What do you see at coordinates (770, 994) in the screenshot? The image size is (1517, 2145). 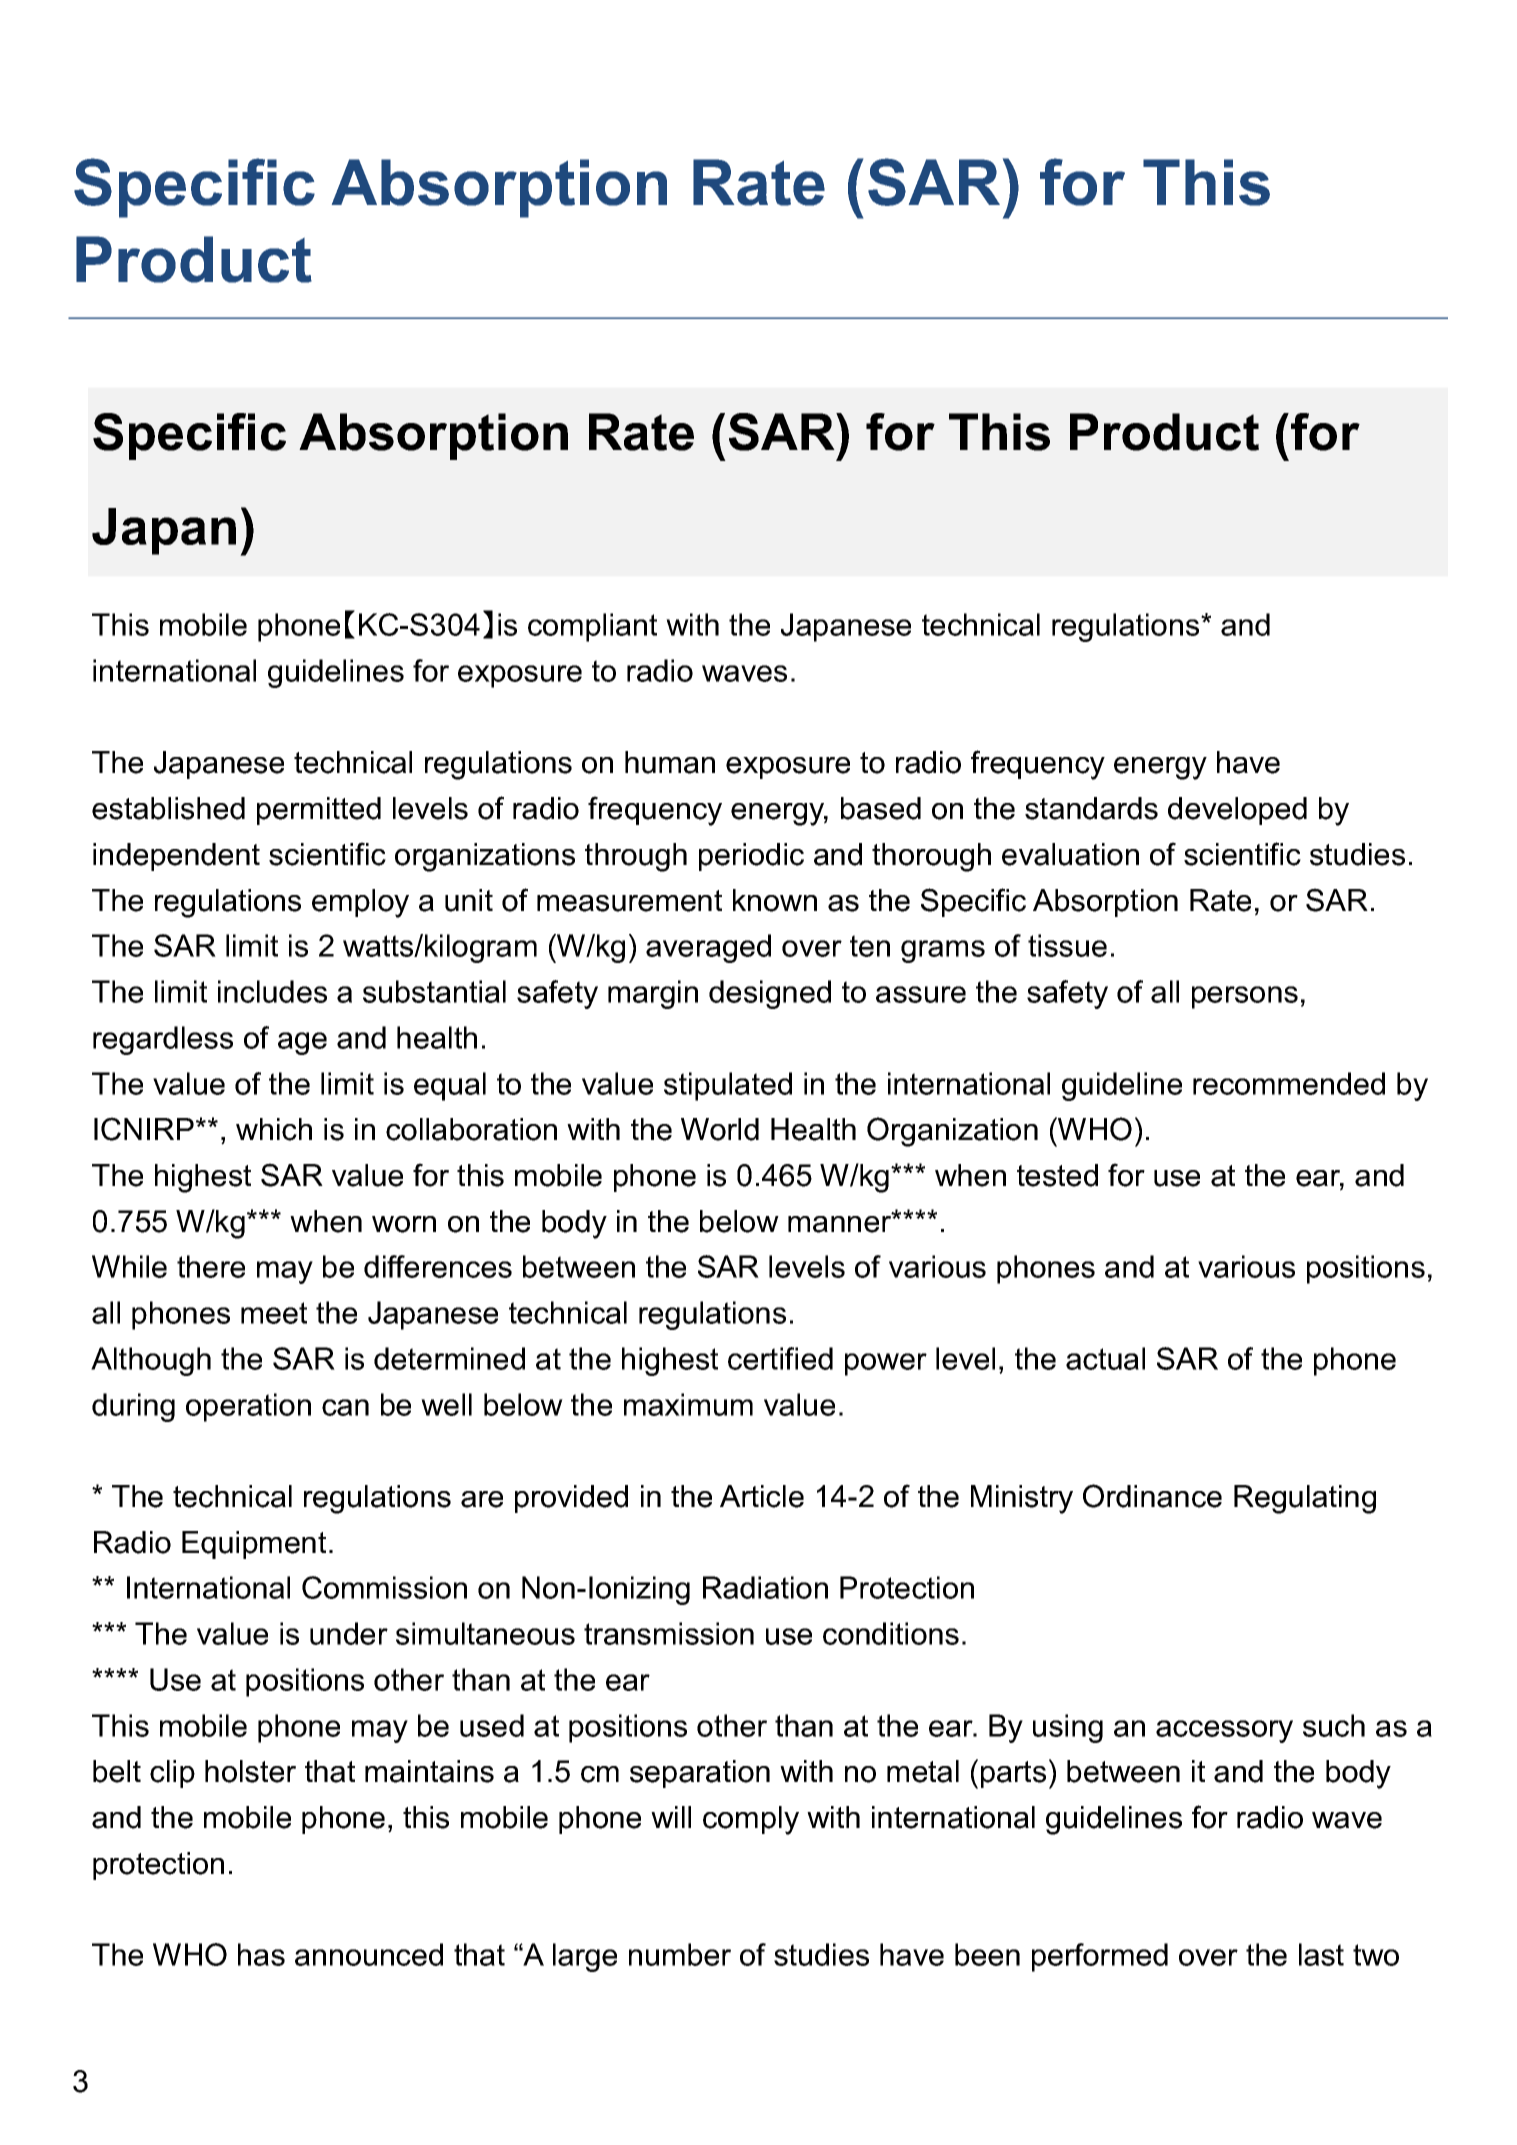 I see `designed` at bounding box center [770, 994].
